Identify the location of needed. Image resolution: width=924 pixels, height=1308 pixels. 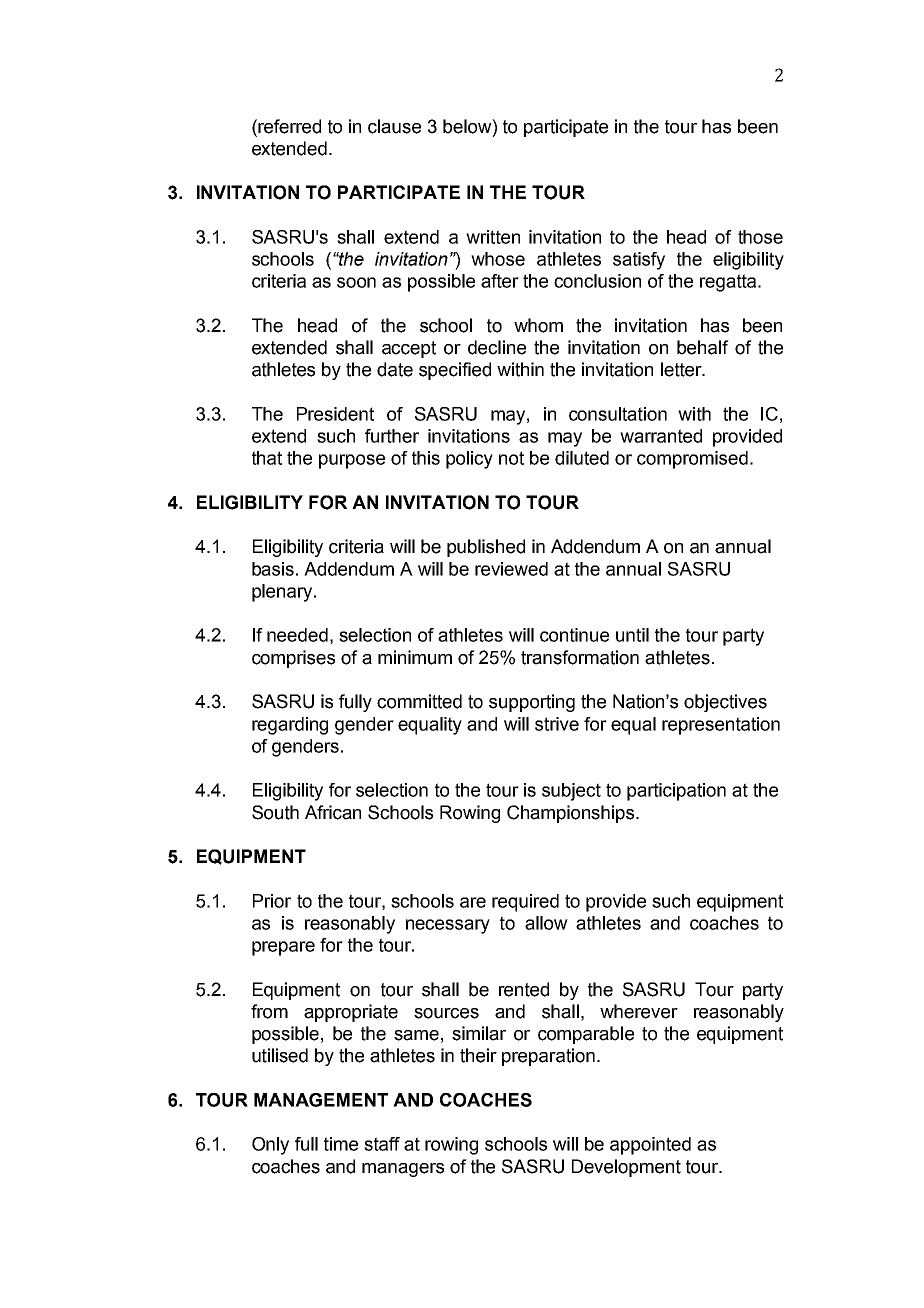
(297, 635).
